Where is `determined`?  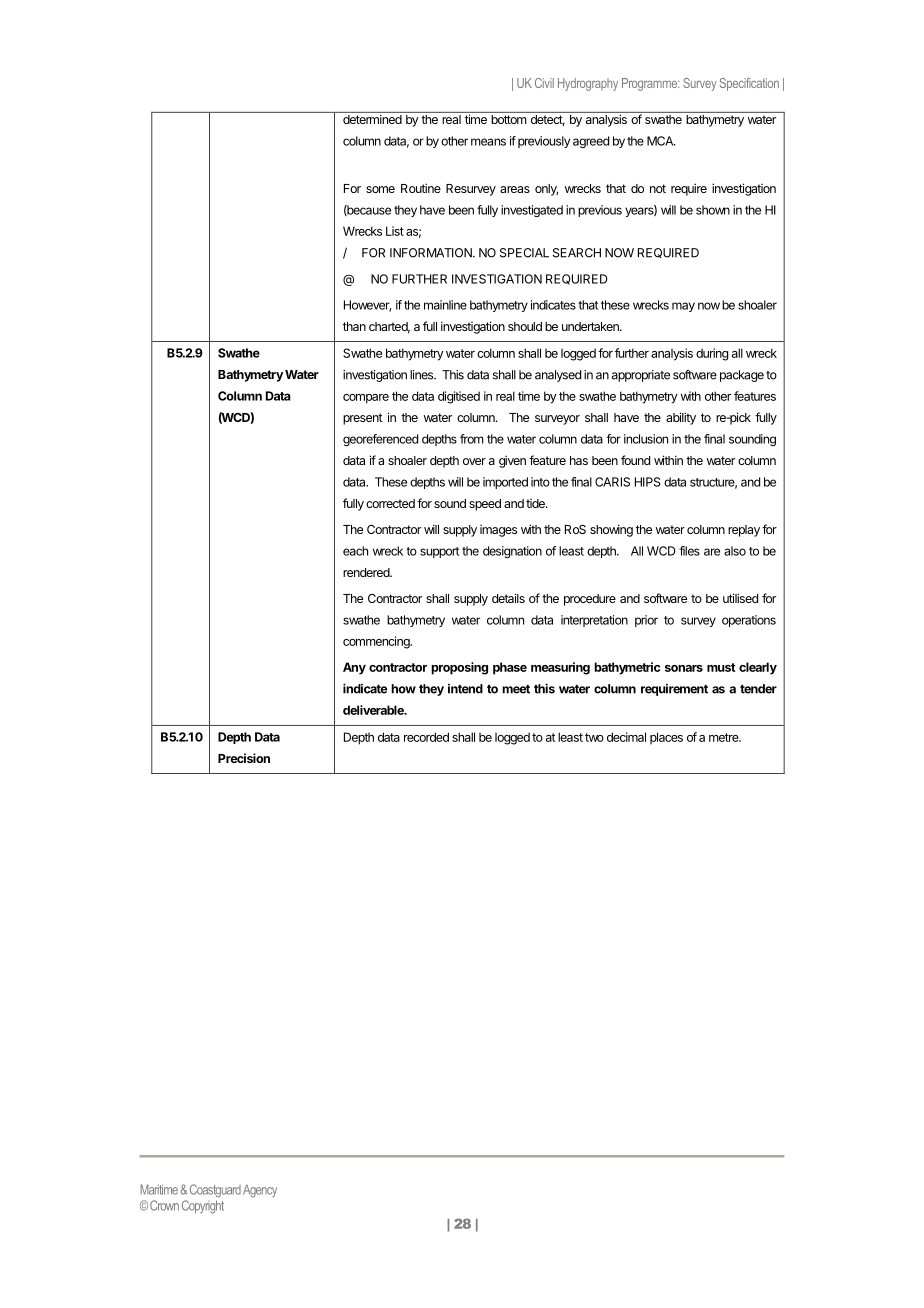
determined is located at coordinates (372, 119).
